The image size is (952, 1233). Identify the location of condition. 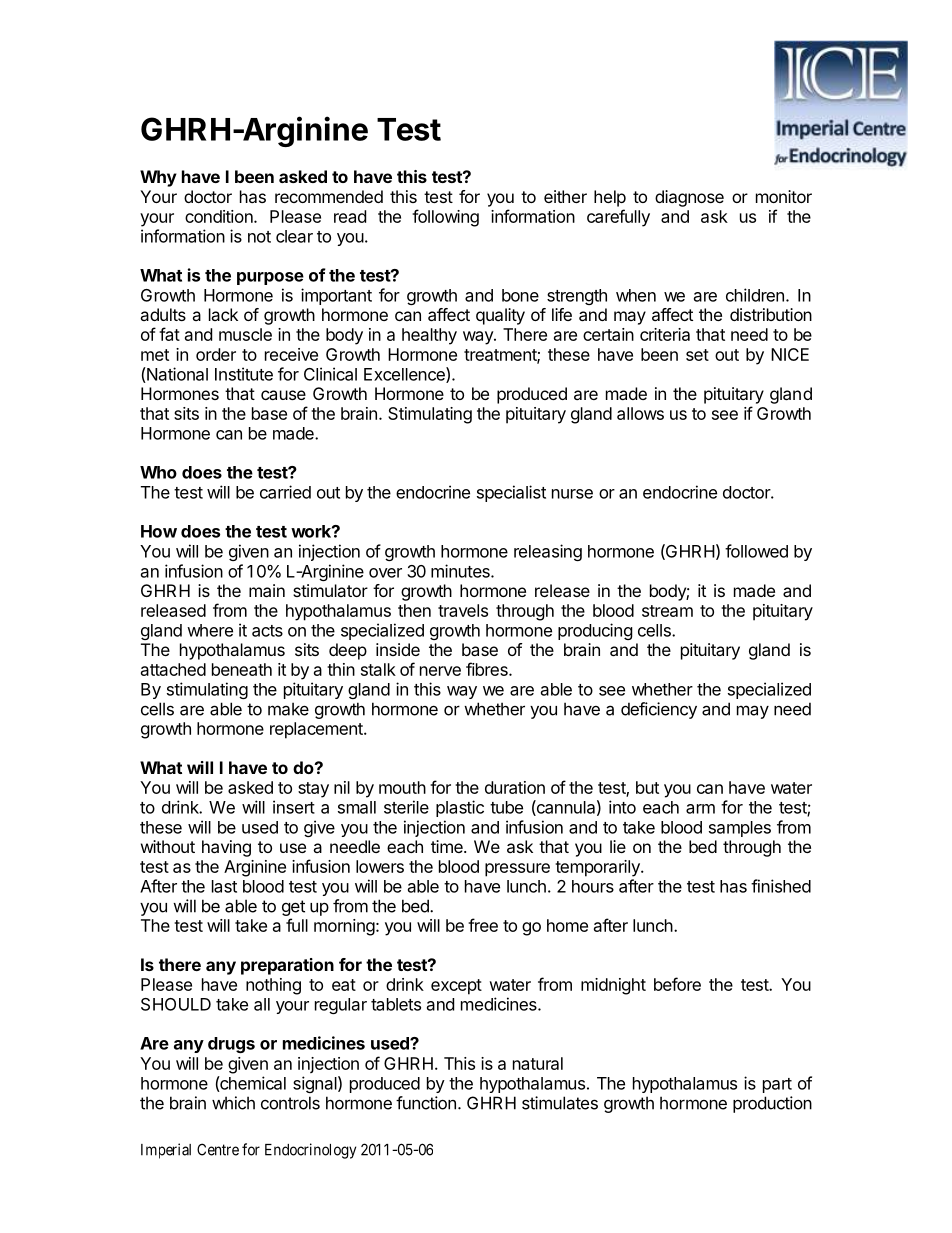
(220, 216).
